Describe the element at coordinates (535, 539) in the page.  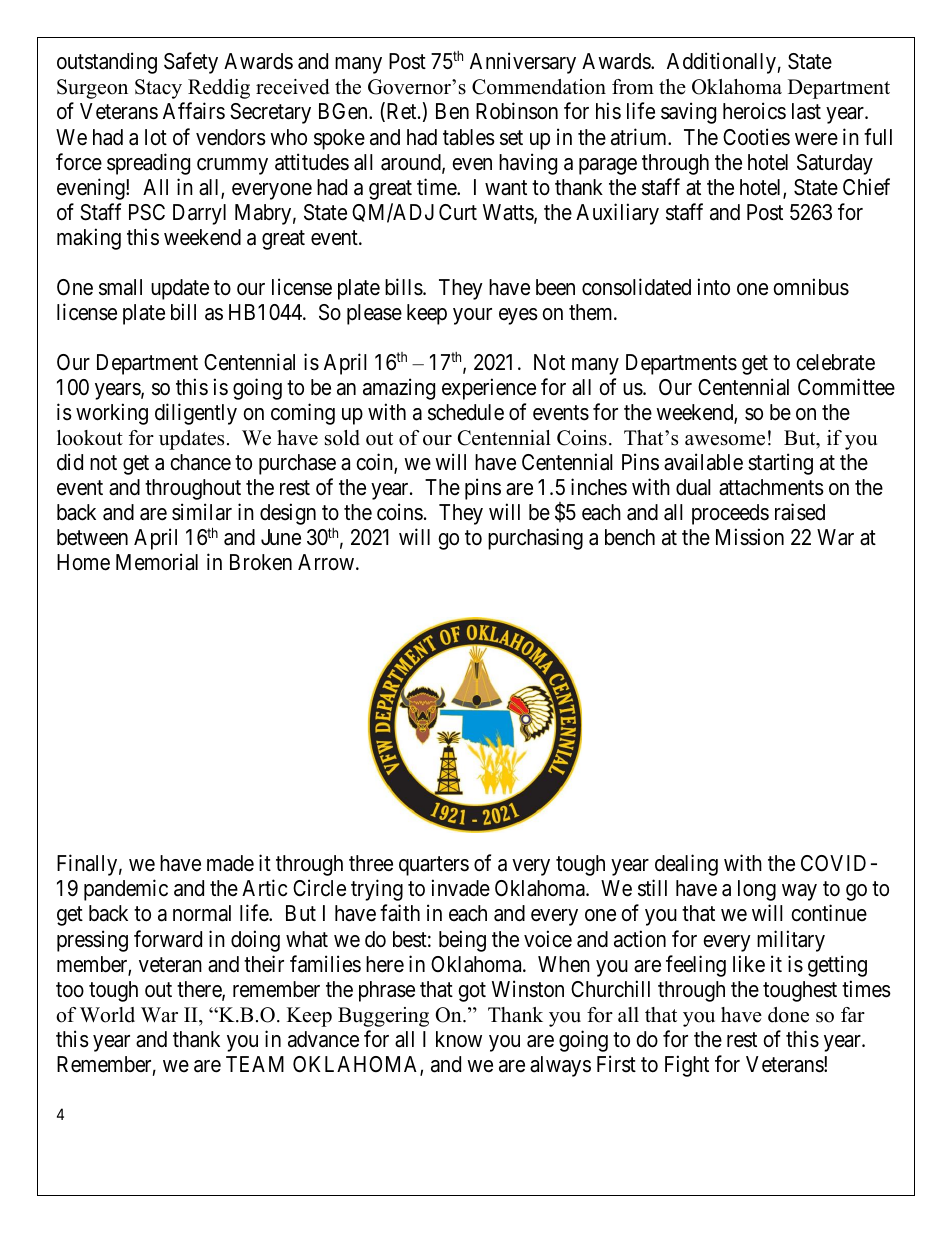
I see `purchasing` at that location.
